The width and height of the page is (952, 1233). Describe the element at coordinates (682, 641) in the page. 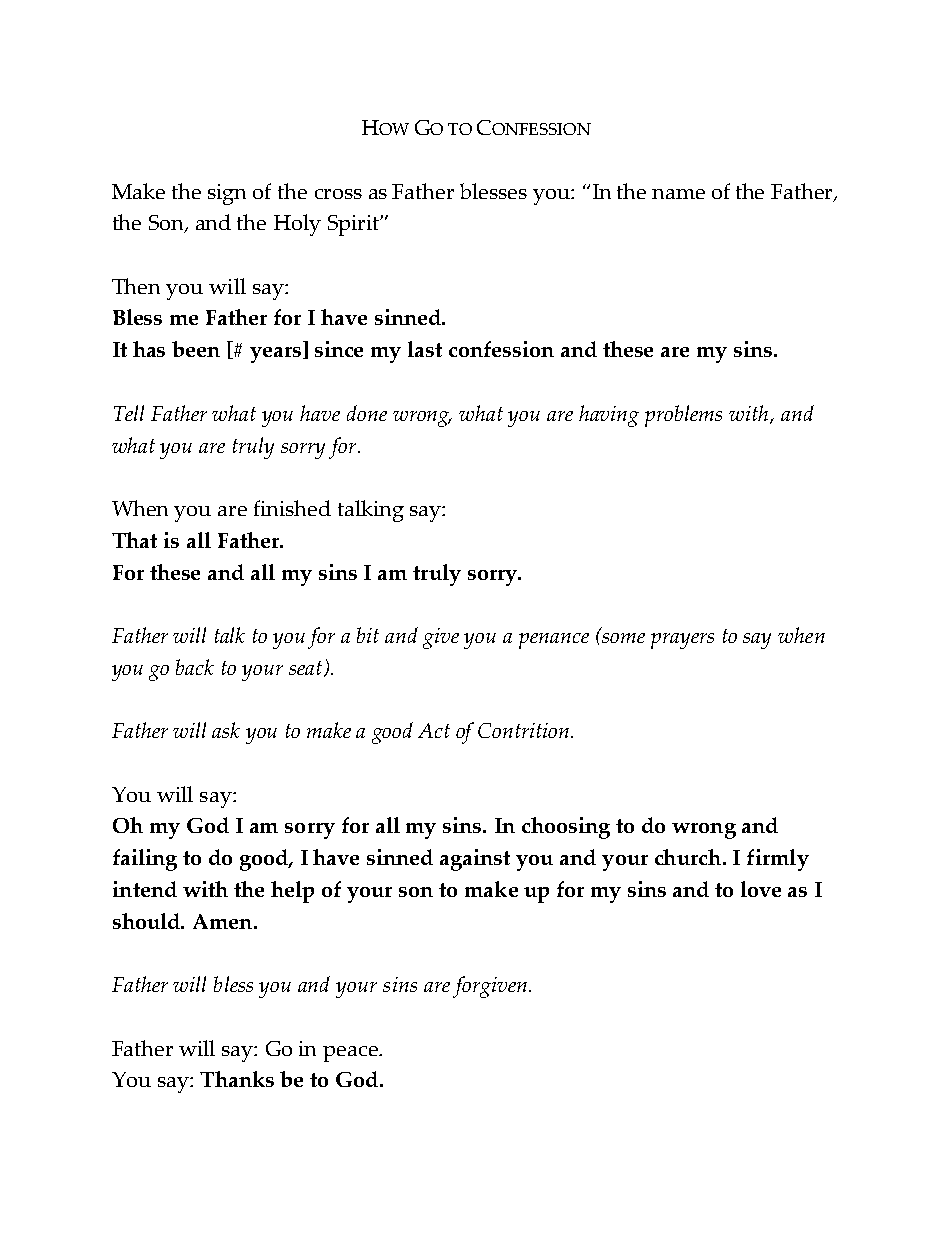

I see `prayers` at that location.
